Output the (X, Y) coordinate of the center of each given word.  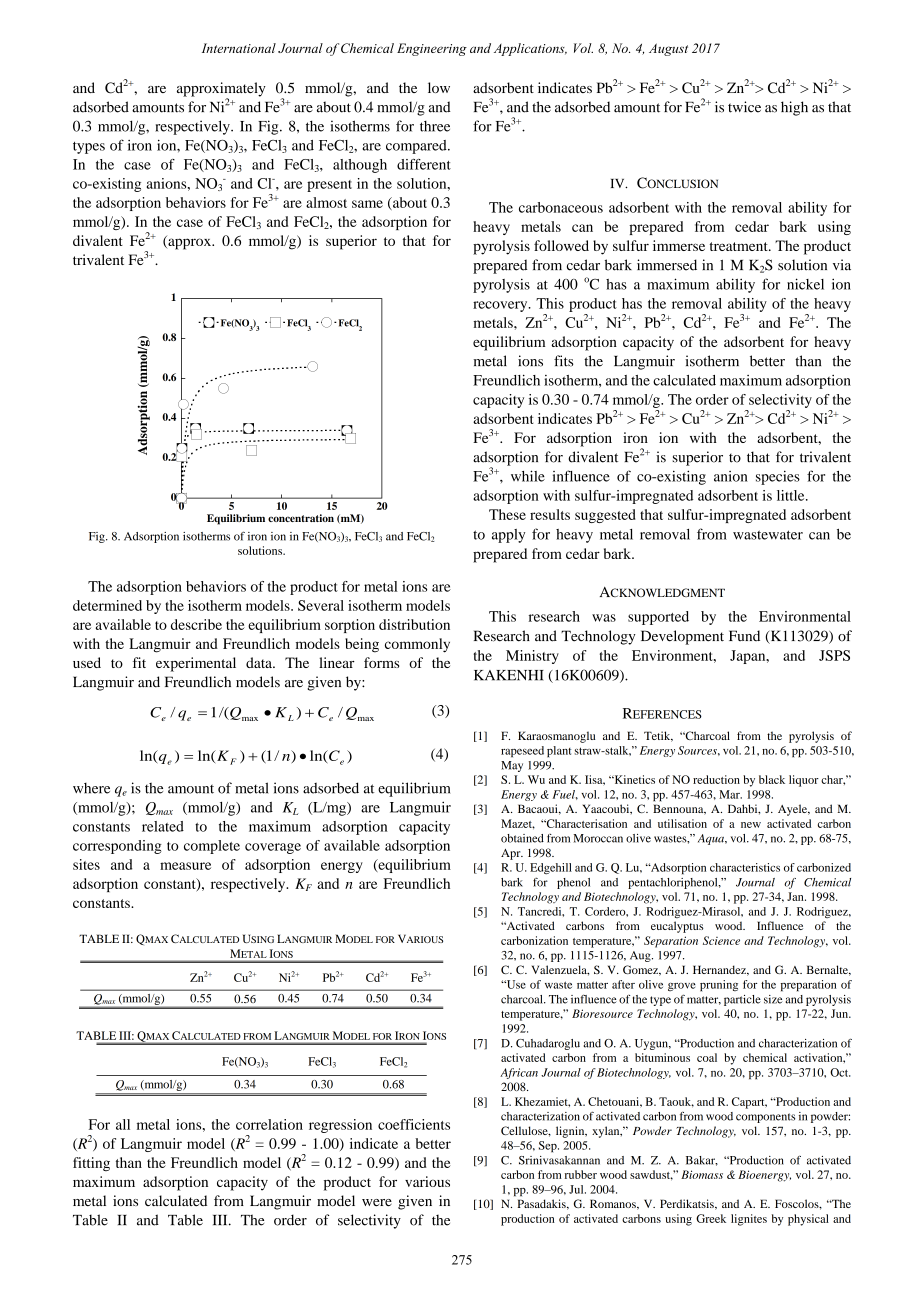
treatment (740, 246)
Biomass (702, 1174)
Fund (744, 635)
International (239, 48)
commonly (417, 645)
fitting (91, 1164)
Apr (512, 854)
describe (196, 624)
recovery (501, 306)
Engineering (432, 49)
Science (721, 940)
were (377, 1202)
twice (744, 107)
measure (185, 866)
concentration (301, 518)
